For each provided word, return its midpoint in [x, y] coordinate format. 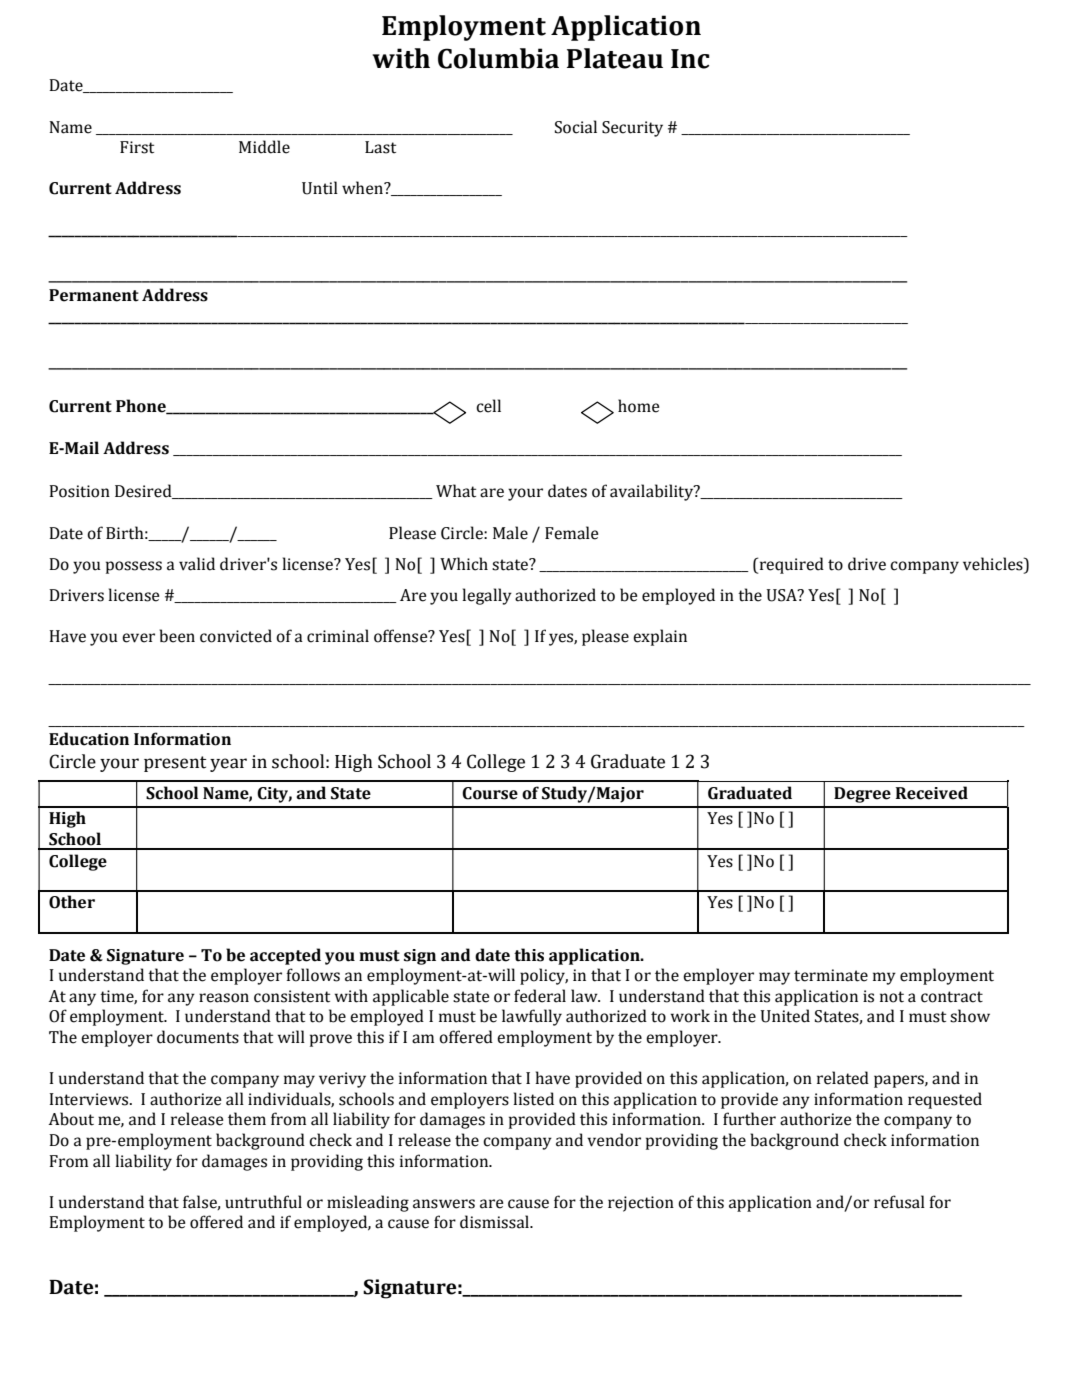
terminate [831, 975]
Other [72, 902]
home [639, 406]
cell [488, 406]
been [177, 636]
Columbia [498, 58]
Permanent [94, 295]
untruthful [263, 1202]
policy [544, 976]
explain [660, 637]
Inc [690, 59]
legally [487, 596]
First [137, 147]
